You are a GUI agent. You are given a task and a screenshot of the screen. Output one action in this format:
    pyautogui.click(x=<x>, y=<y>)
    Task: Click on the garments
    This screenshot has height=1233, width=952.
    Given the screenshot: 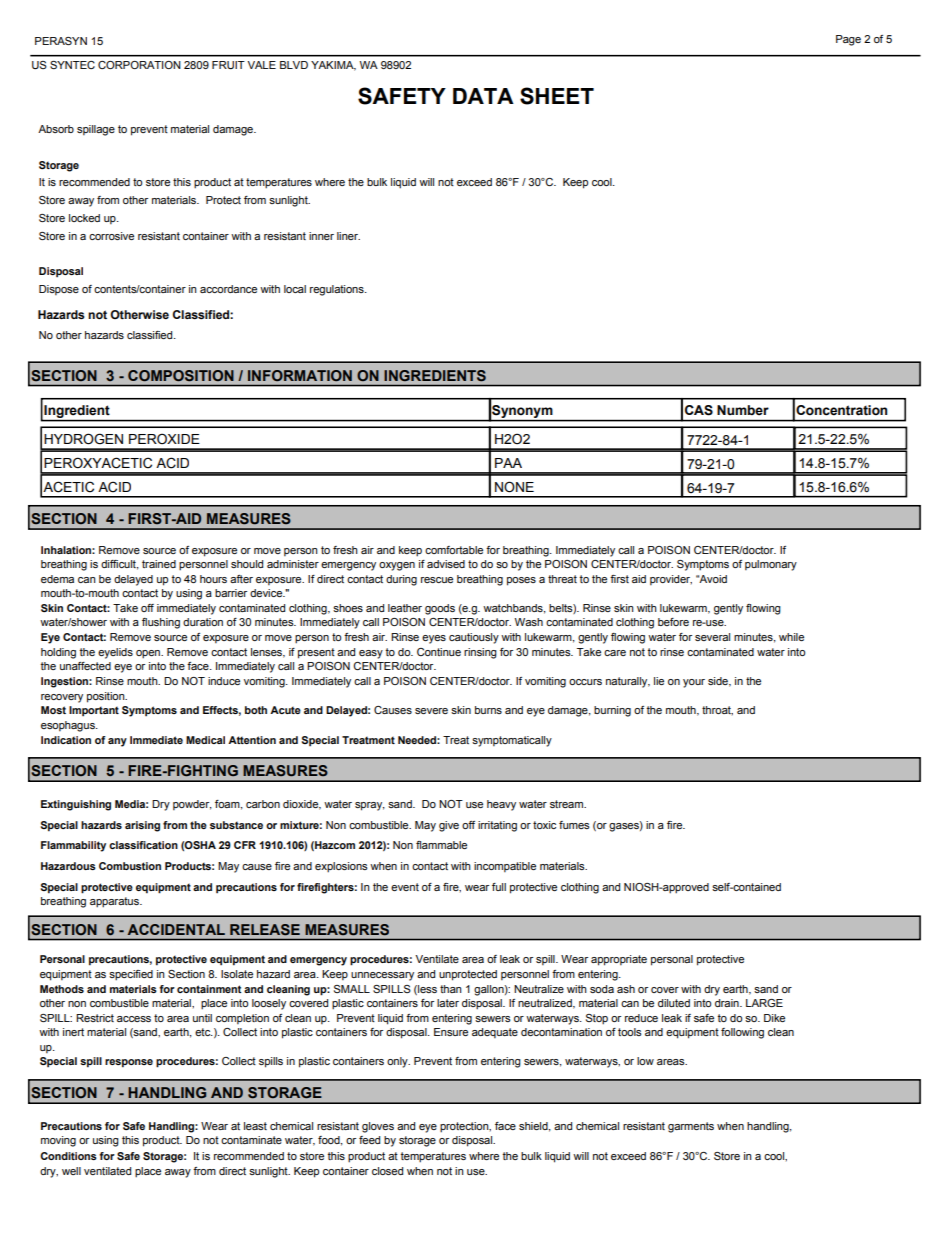 What is the action you would take?
    pyautogui.click(x=691, y=1127)
